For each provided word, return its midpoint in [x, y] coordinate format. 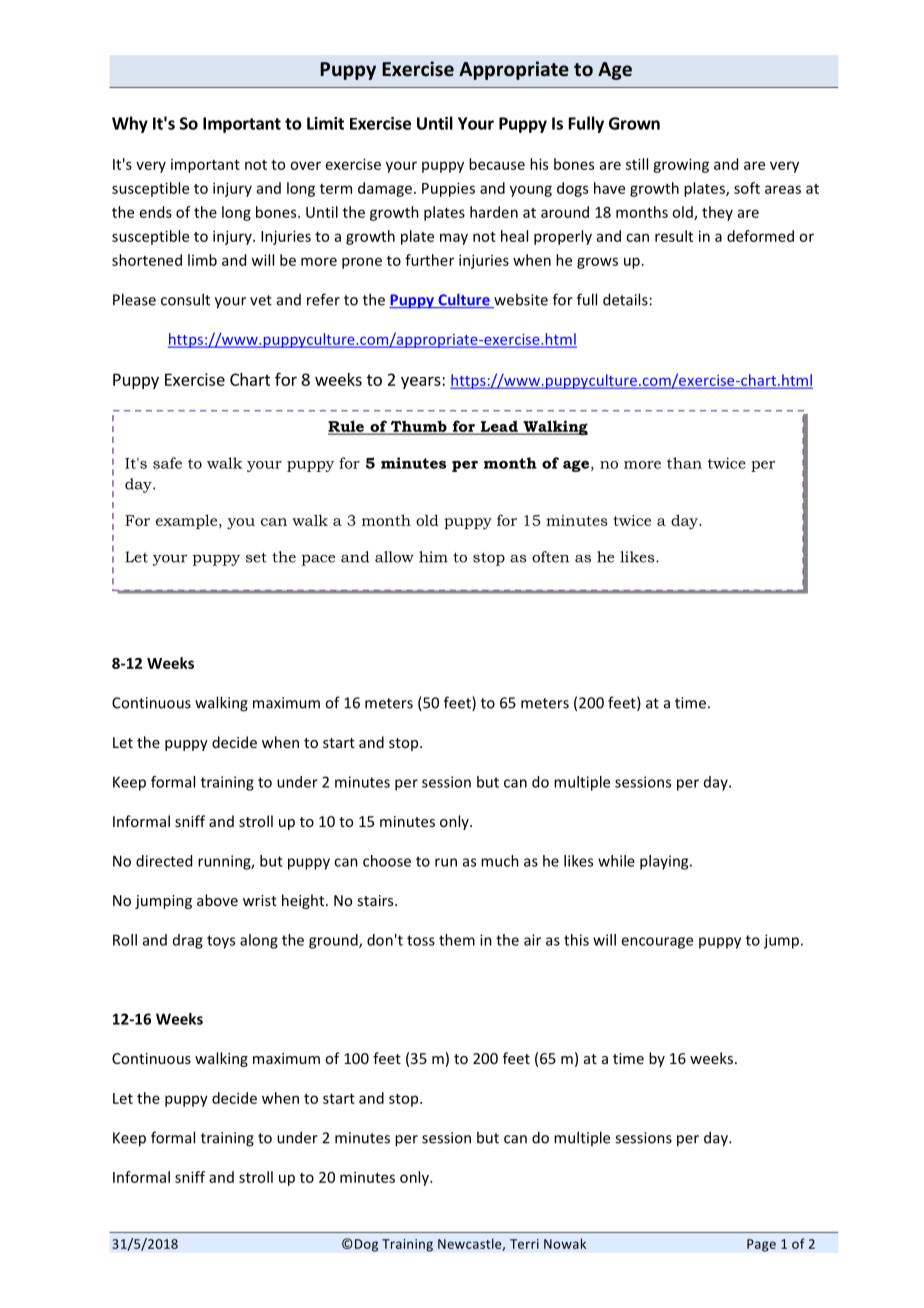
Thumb [418, 427]
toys [221, 942]
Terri [524, 1244]
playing [665, 862]
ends [156, 212]
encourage [657, 943]
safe [167, 463]
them [457, 940]
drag [188, 941]
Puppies [448, 189]
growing [681, 165]
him [433, 557]
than [684, 463]
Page [761, 1245]
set [256, 557]
